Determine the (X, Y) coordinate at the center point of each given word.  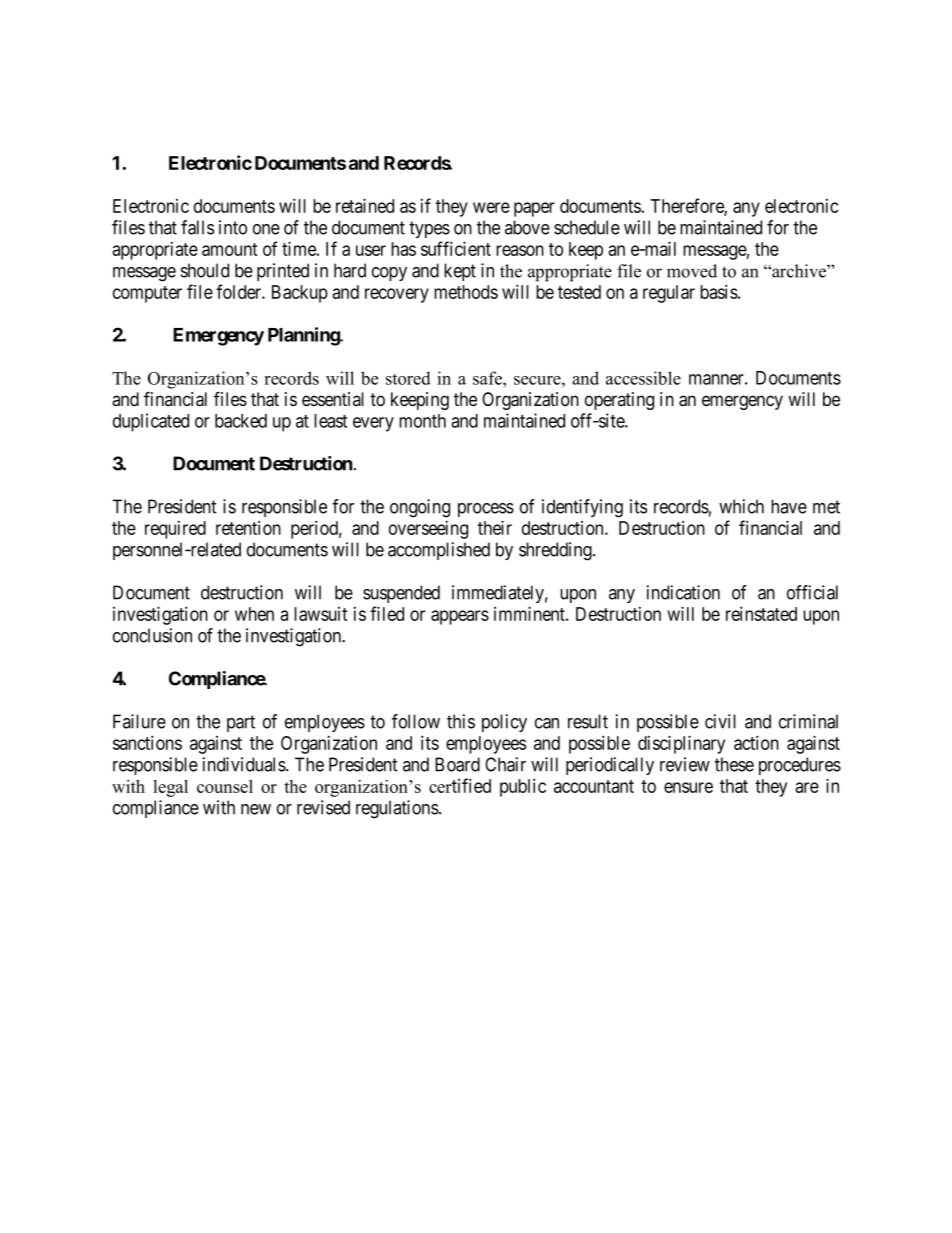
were (491, 207)
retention (248, 527)
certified (460, 785)
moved (692, 271)
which (741, 506)
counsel (225, 786)
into (233, 227)
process (486, 510)
